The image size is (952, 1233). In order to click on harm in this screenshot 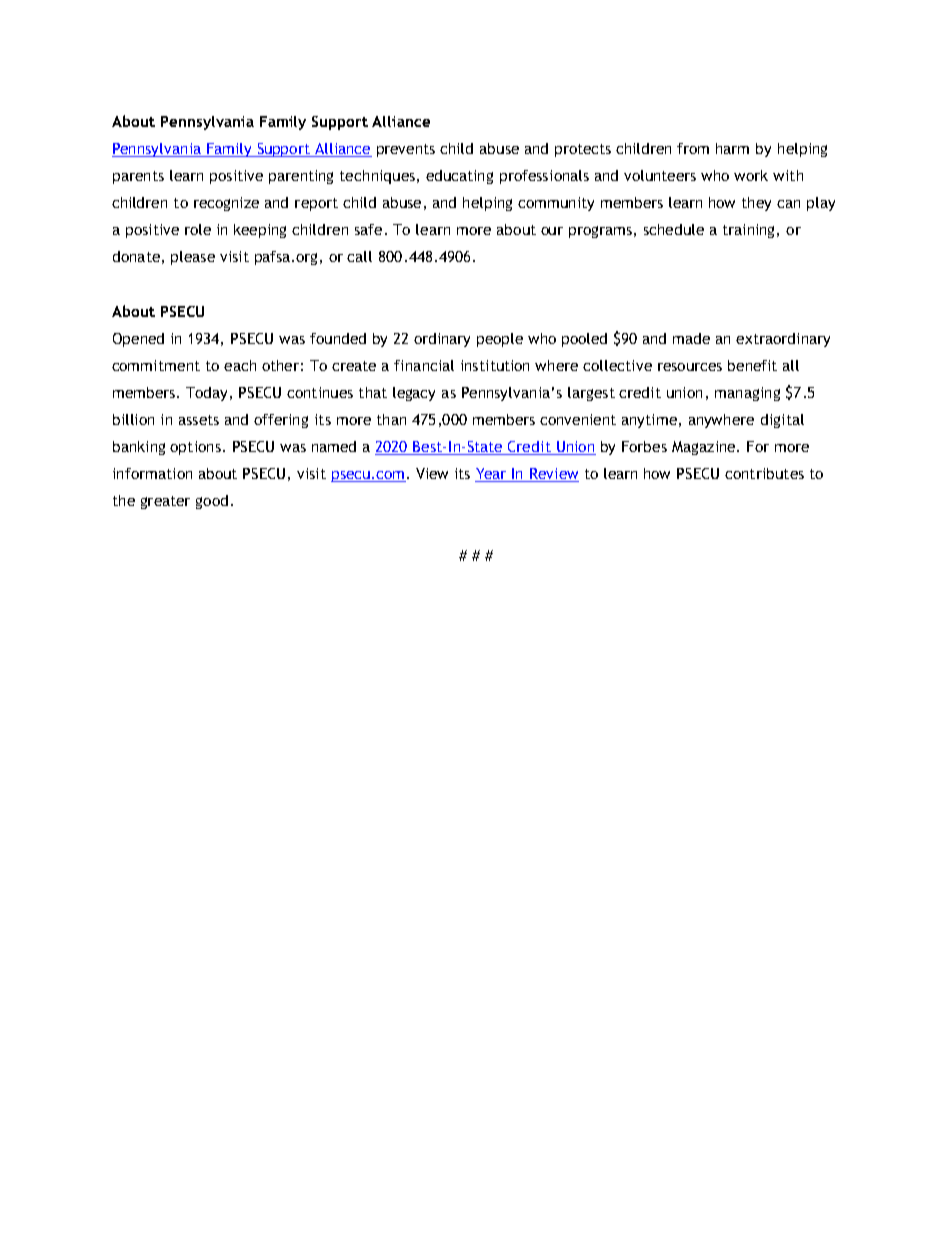, I will do `click(732, 148)`.
